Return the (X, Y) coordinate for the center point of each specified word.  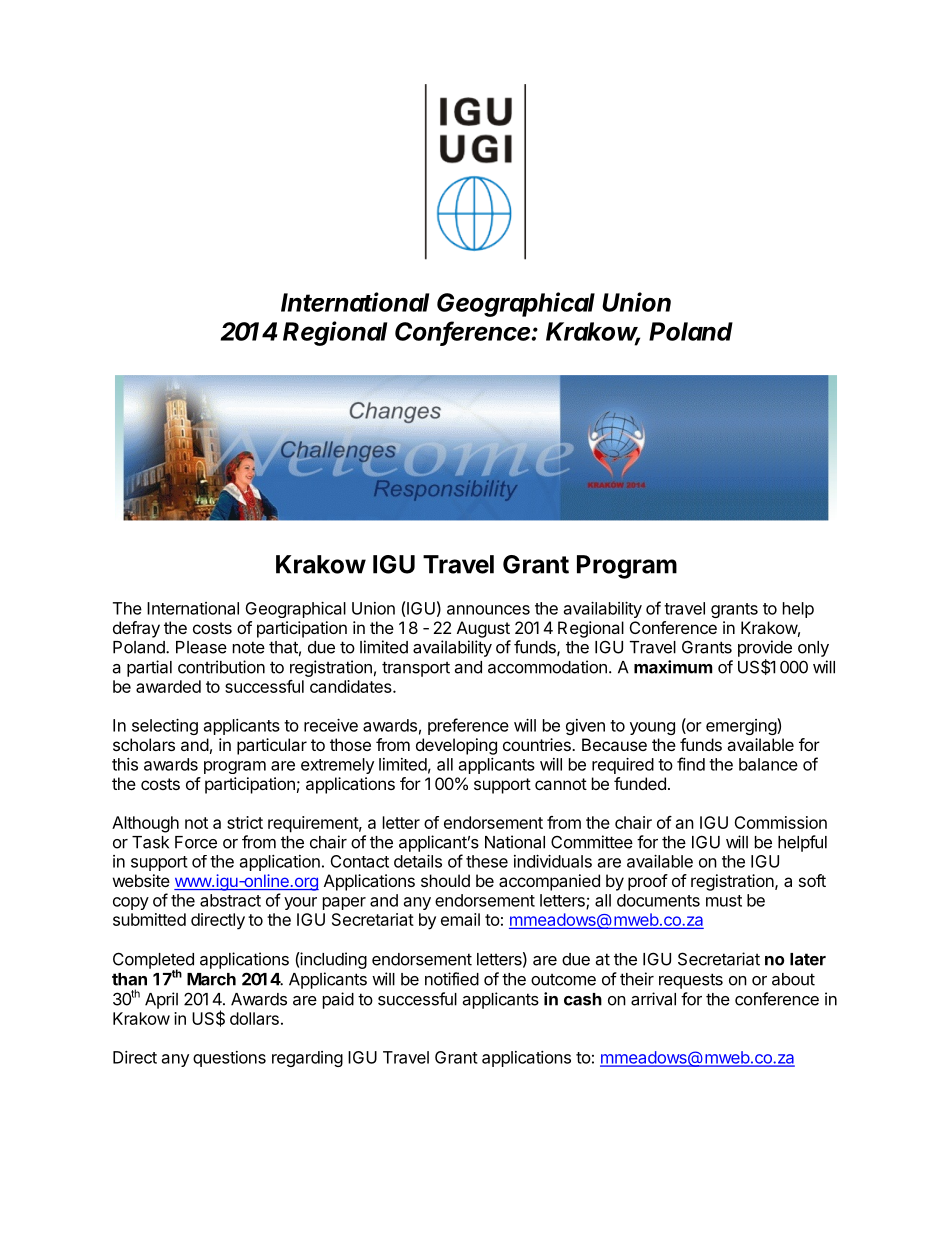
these (487, 861)
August (483, 629)
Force (196, 842)
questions (229, 1059)
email (460, 919)
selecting (165, 727)
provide (765, 648)
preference (468, 726)
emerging (742, 726)
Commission (780, 822)
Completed (153, 961)
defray (136, 629)
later (808, 959)
